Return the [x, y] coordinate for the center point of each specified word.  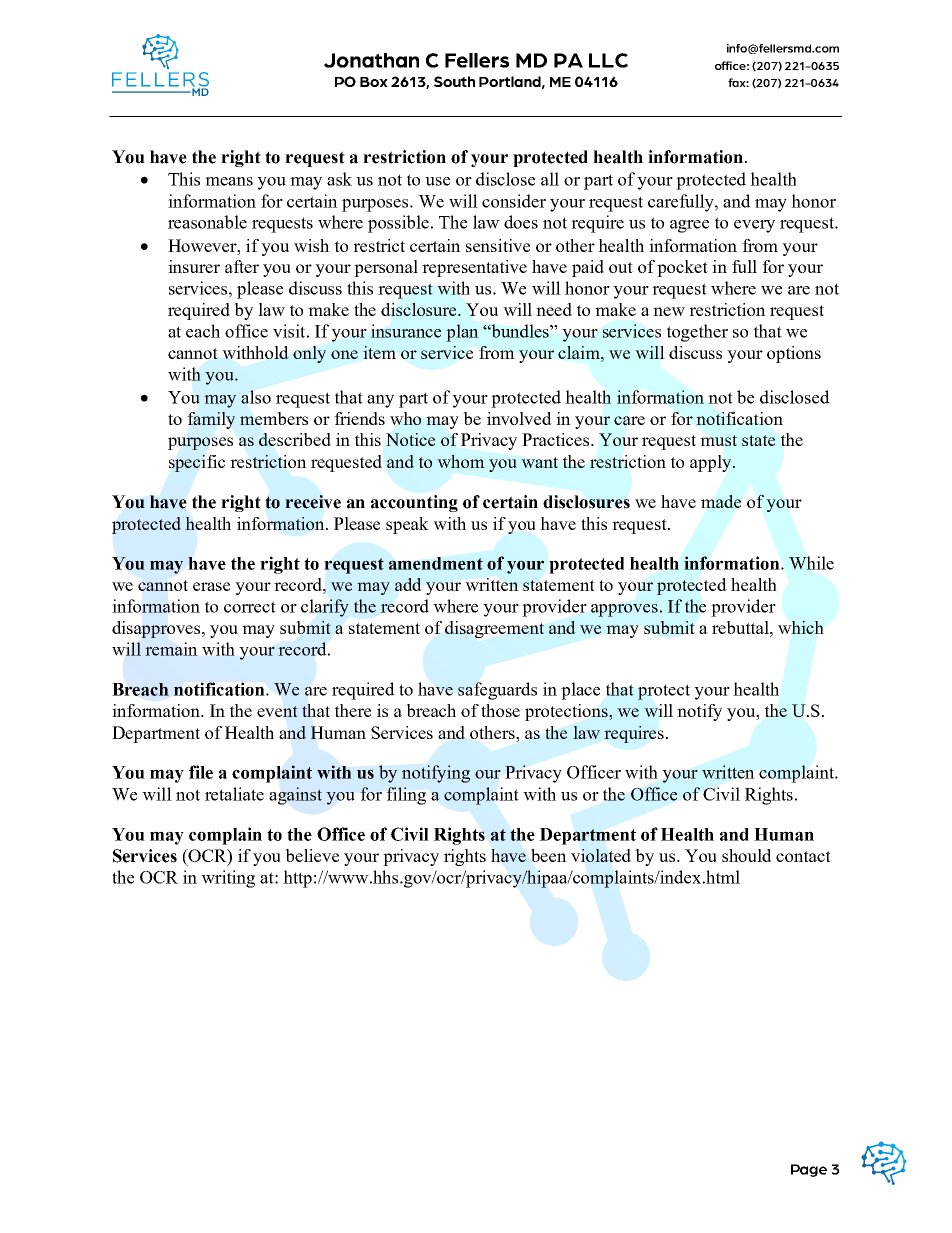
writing [228, 879]
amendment [436, 563]
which [800, 627]
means [229, 181]
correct [250, 607]
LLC [608, 60]
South [454, 81]
